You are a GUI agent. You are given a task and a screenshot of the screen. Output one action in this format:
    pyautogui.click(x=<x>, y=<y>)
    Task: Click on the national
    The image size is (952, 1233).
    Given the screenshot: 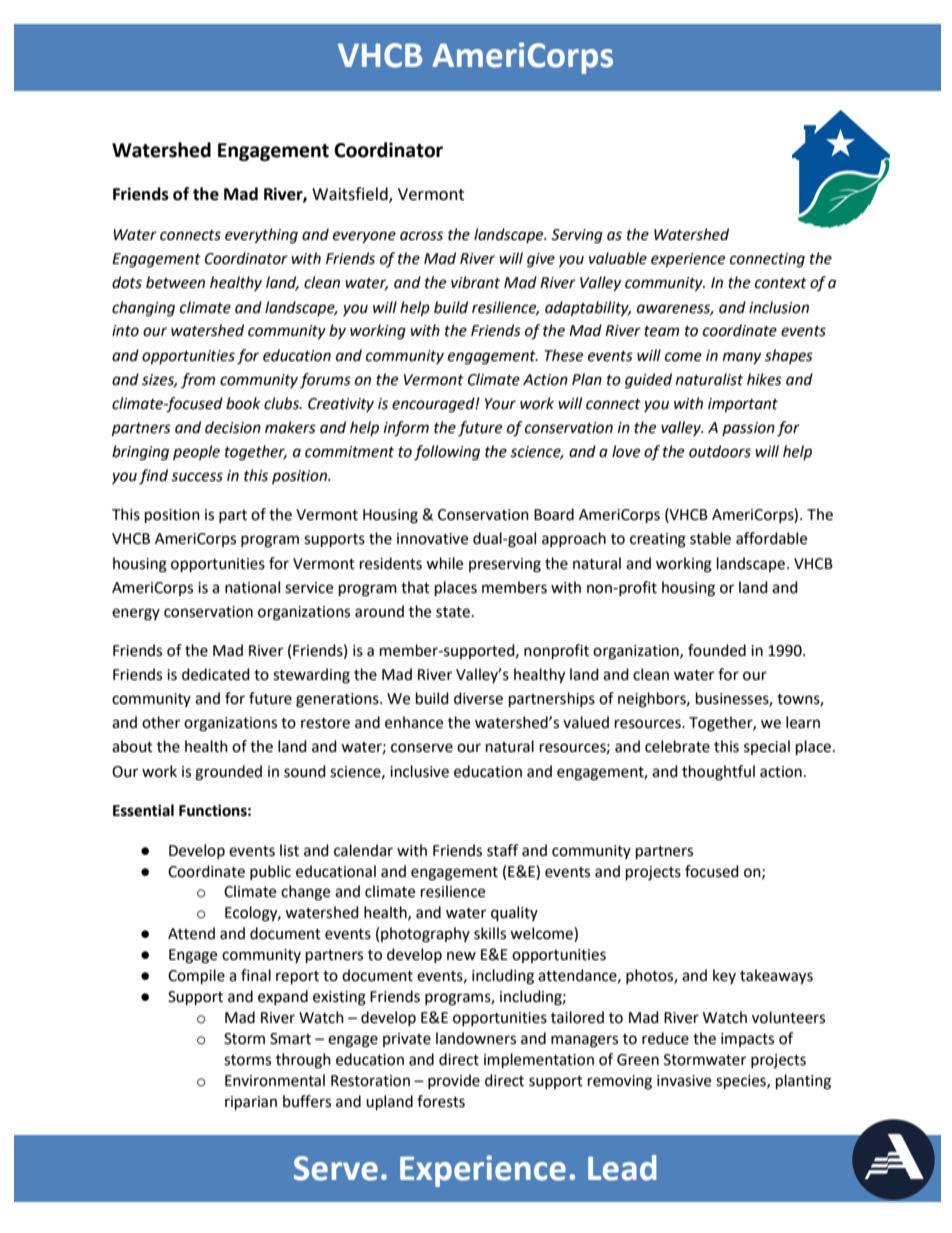 What is the action you would take?
    pyautogui.click(x=252, y=587)
